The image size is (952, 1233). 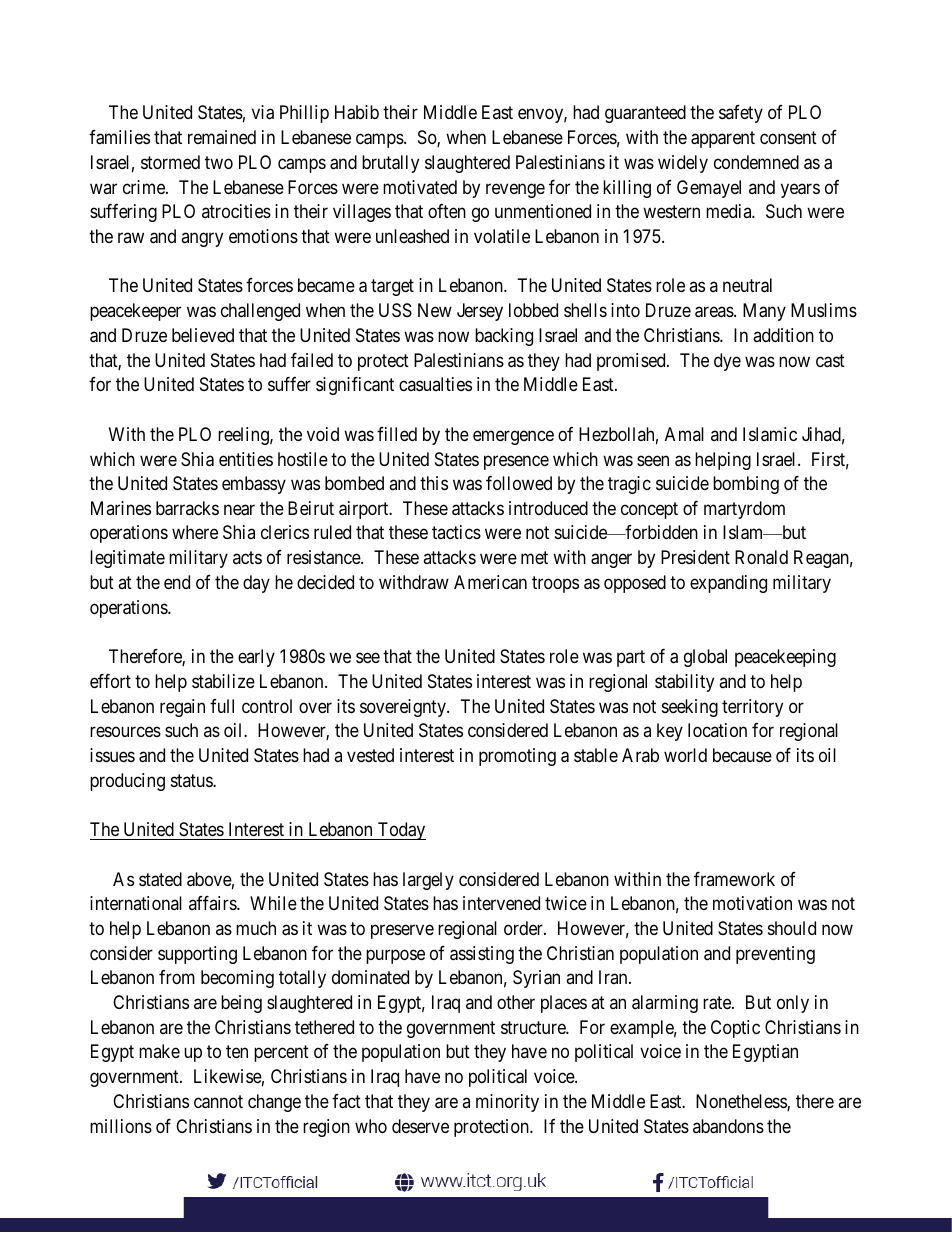 I want to click on this, so click(x=434, y=483).
